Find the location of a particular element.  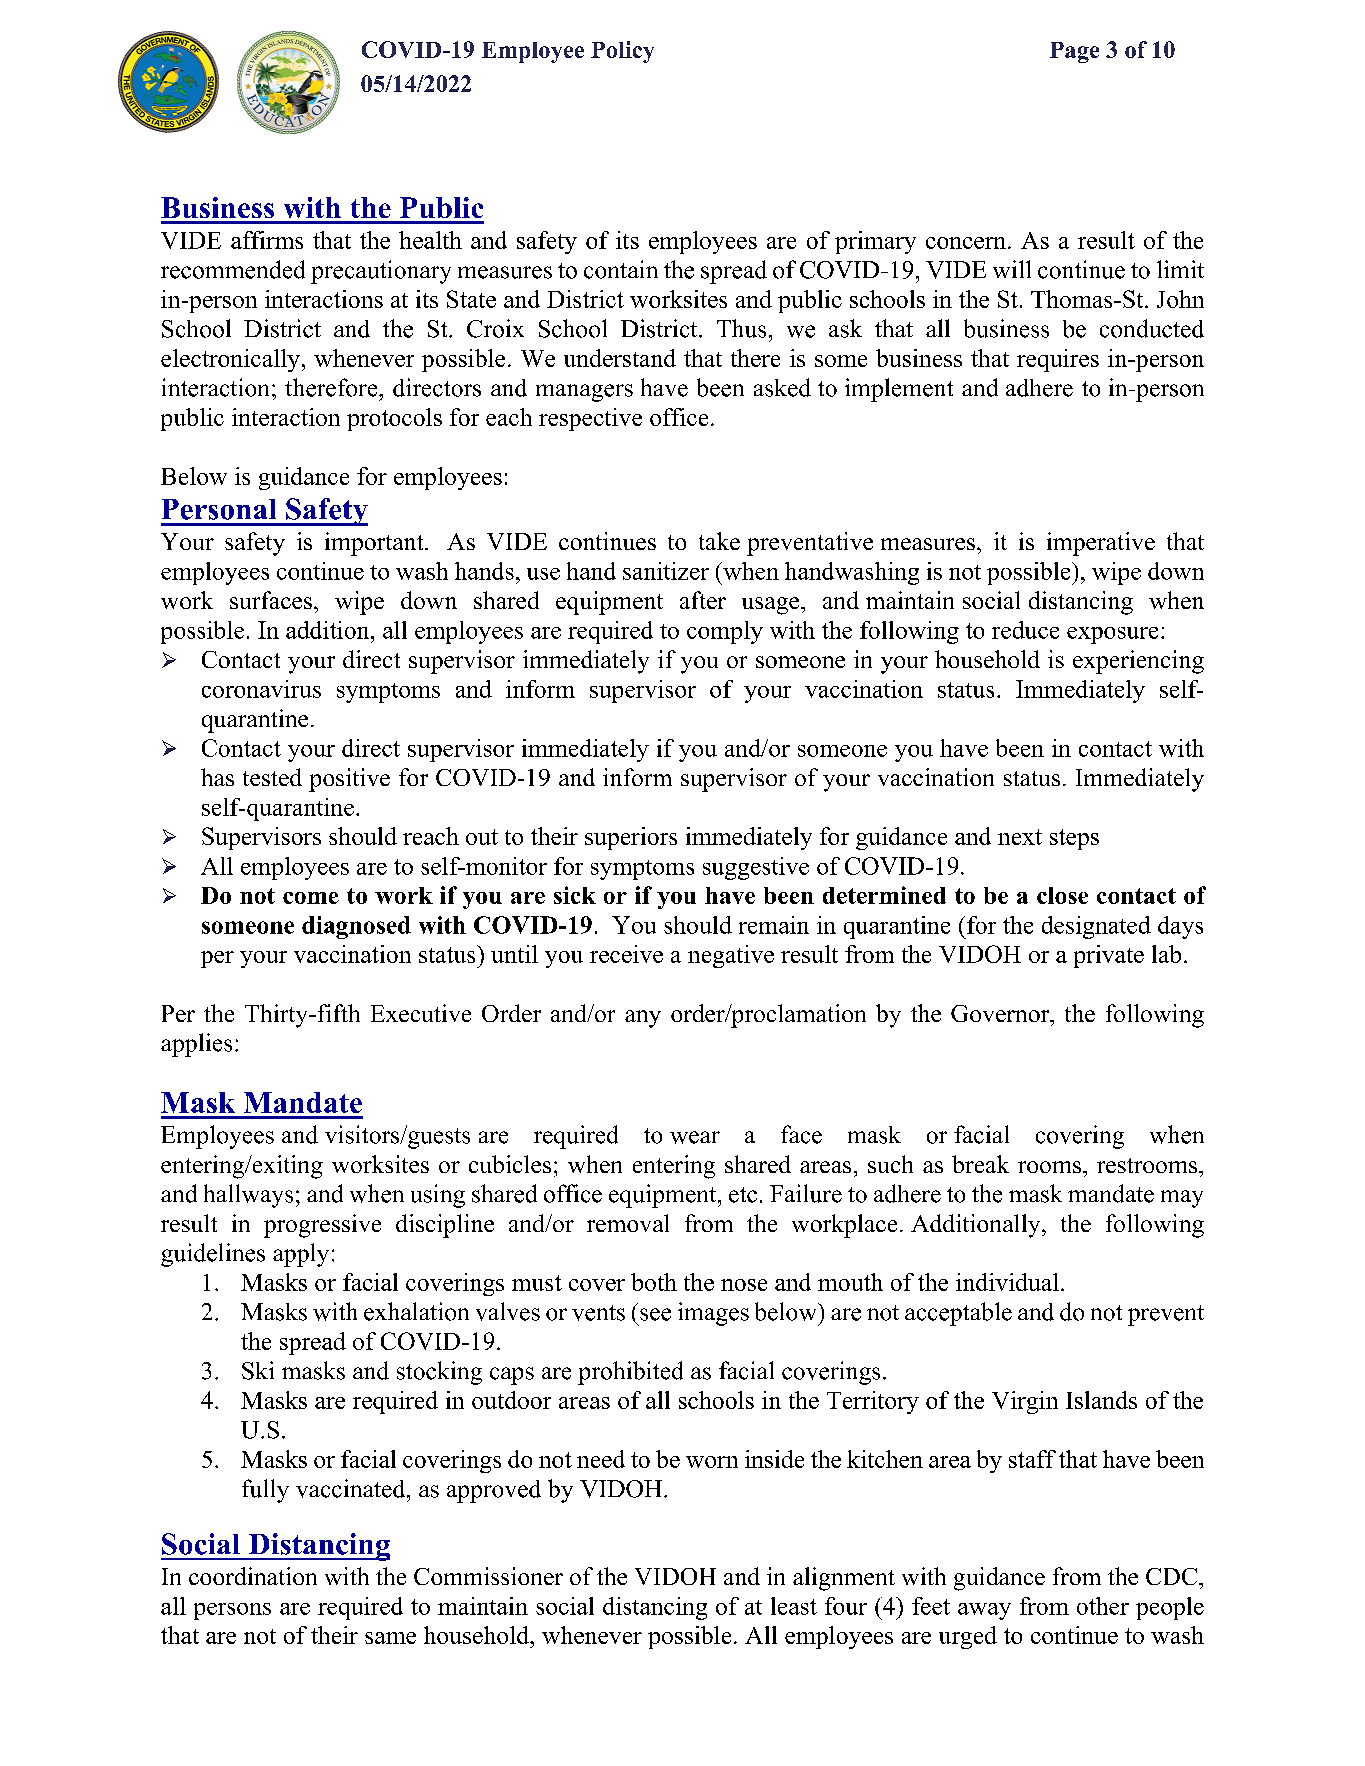

come is located at coordinates (311, 898).
